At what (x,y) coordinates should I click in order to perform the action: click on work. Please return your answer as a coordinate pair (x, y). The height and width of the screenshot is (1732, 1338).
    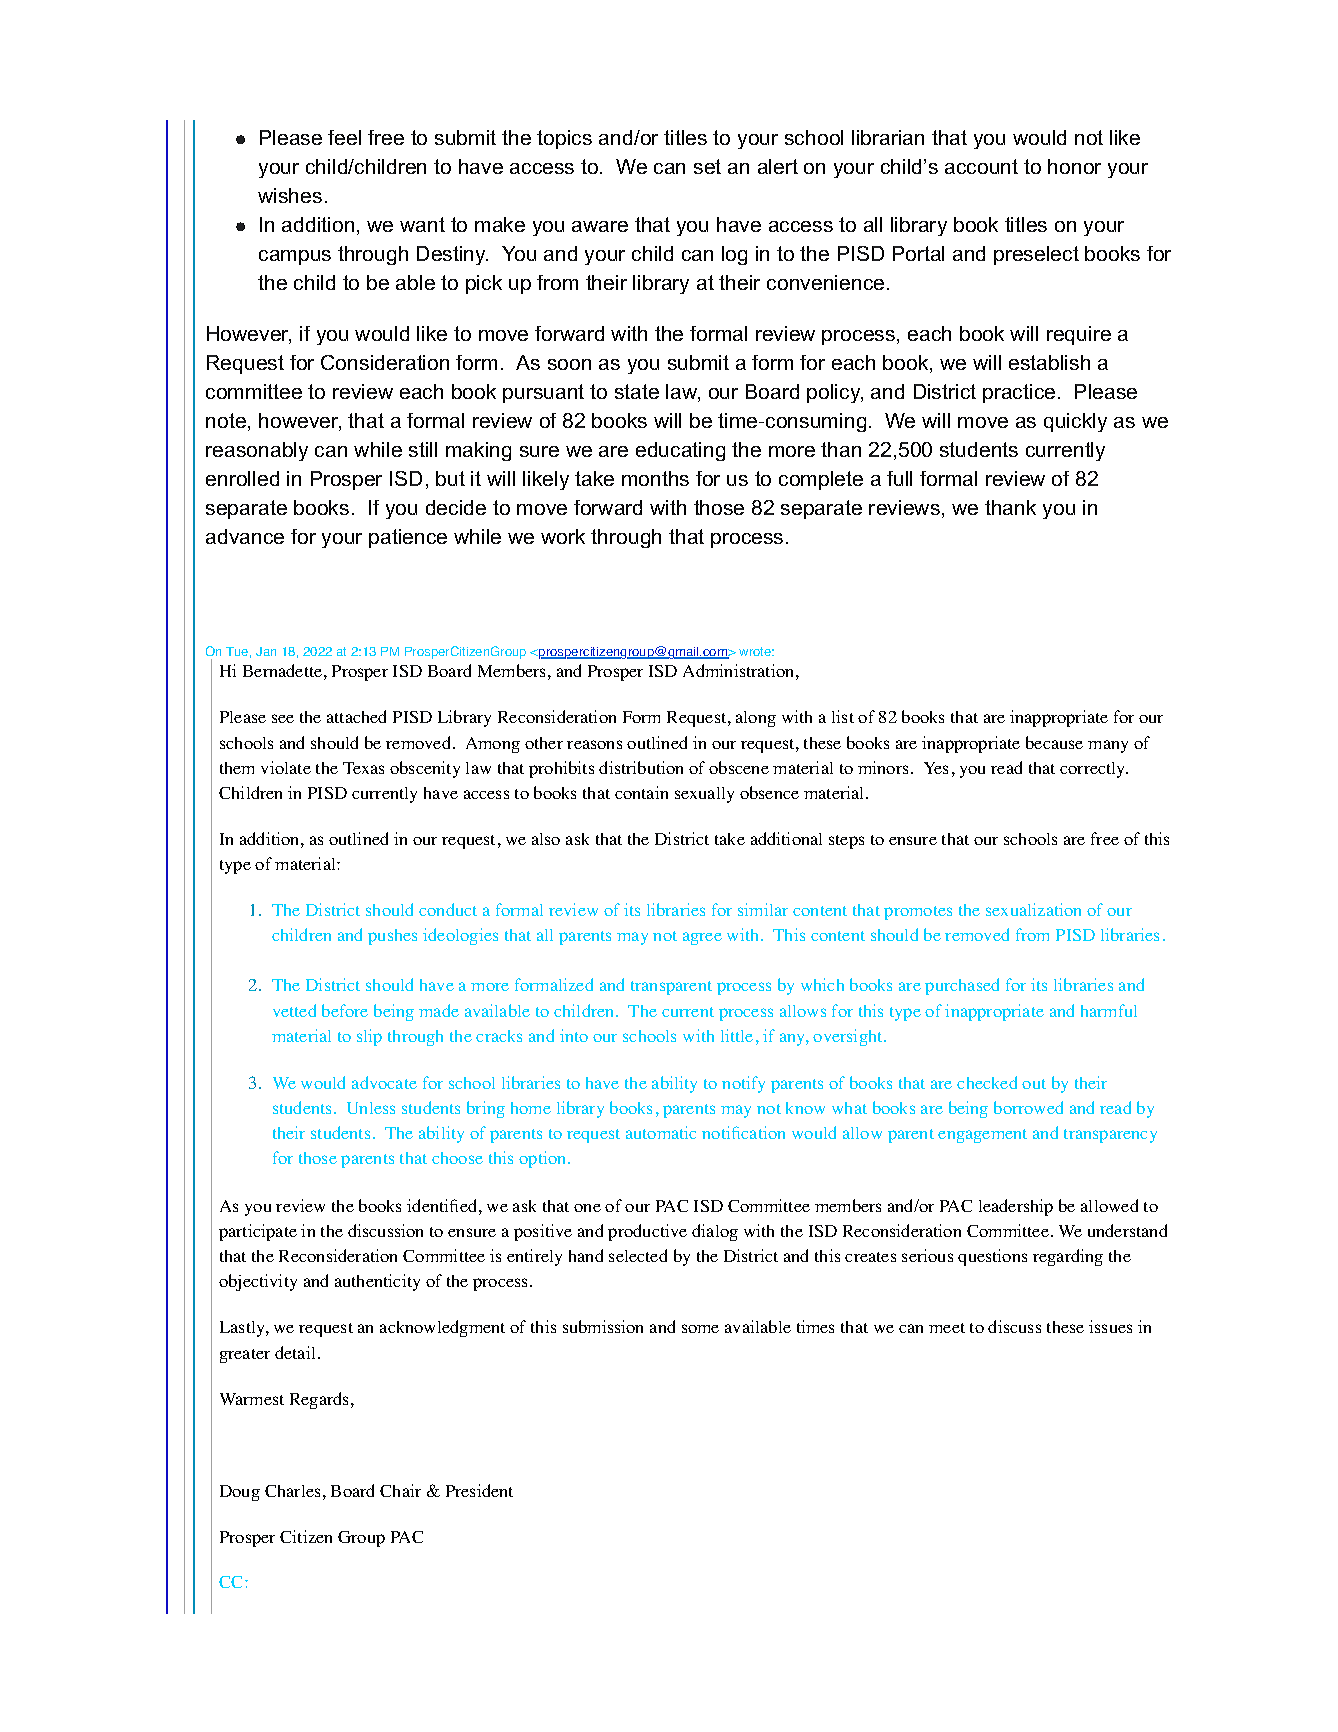
    Looking at the image, I should click on (563, 536).
